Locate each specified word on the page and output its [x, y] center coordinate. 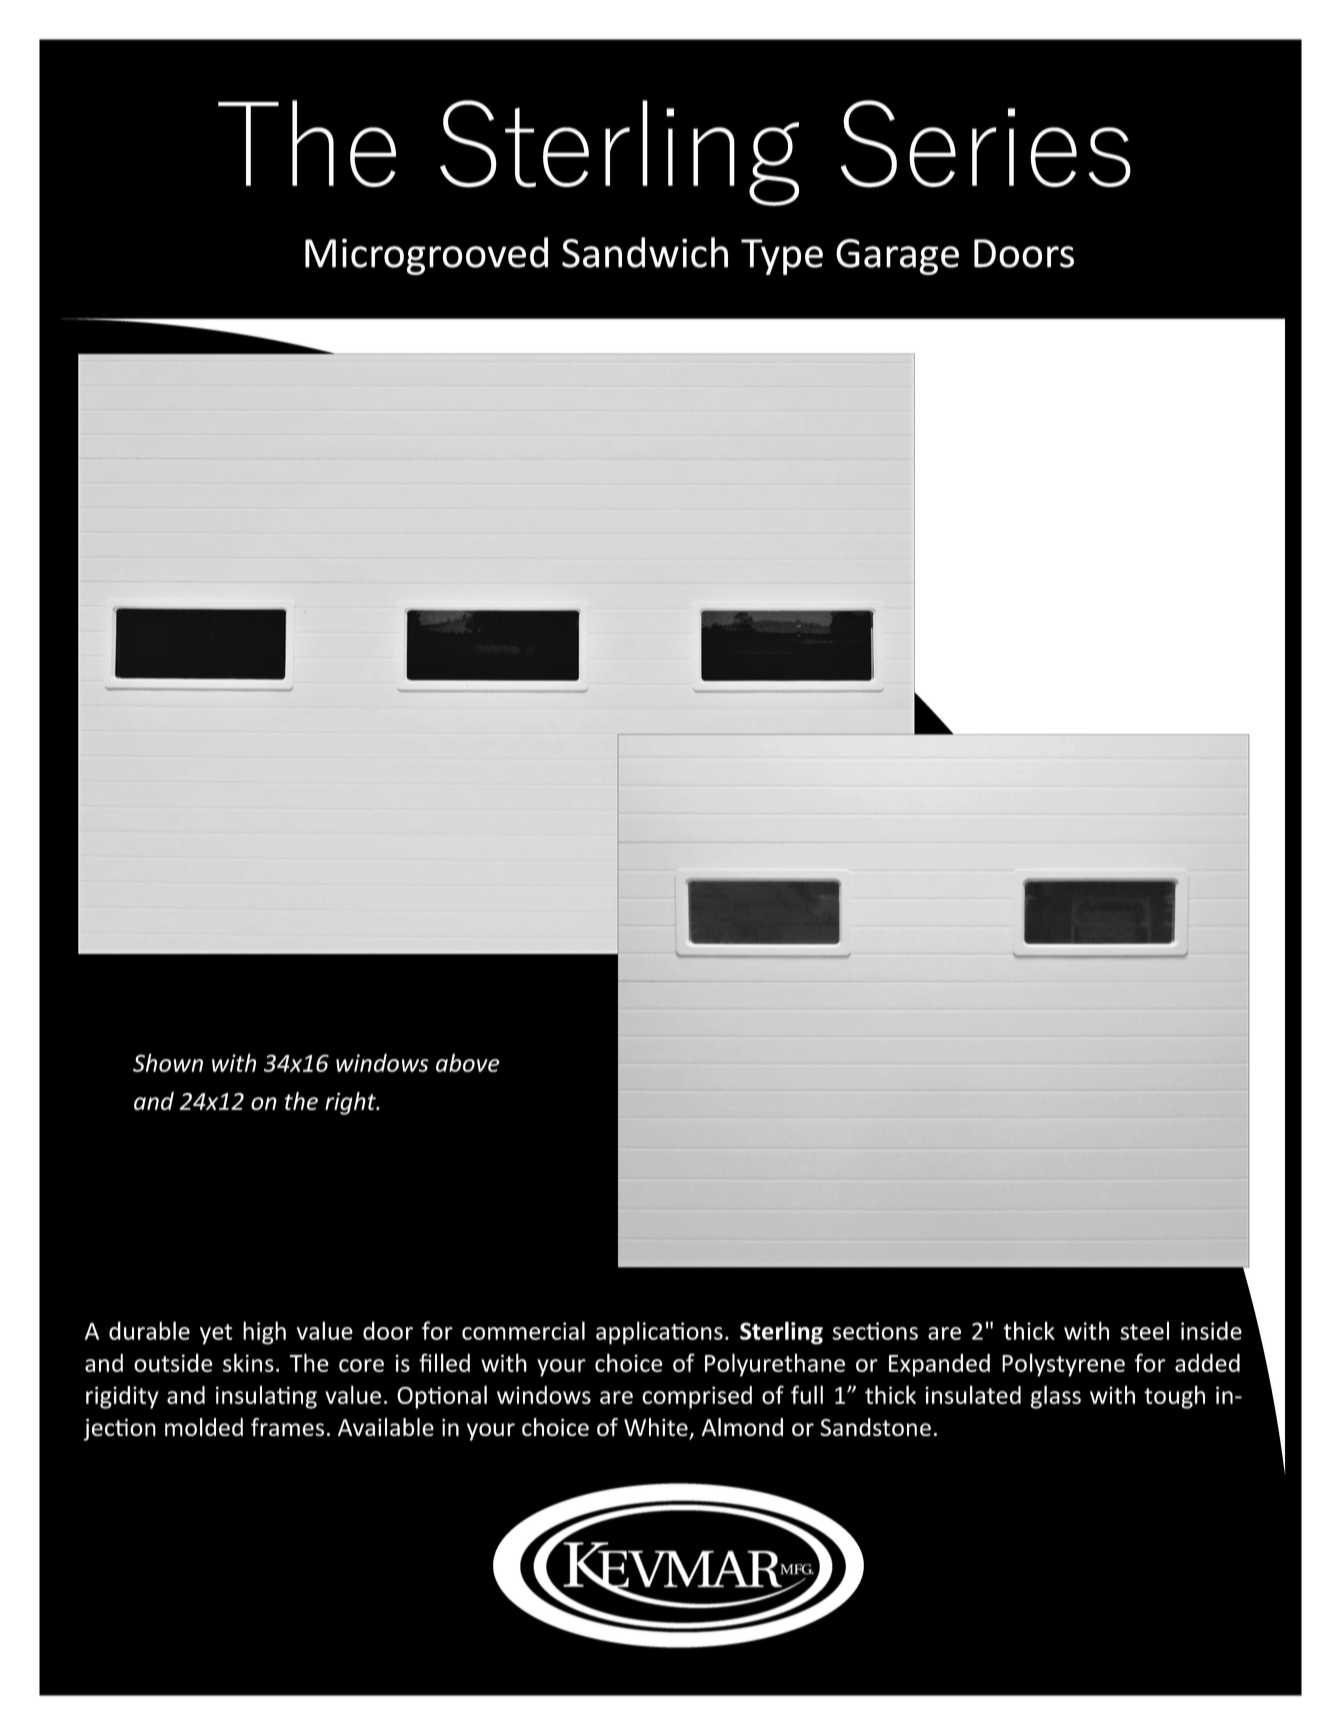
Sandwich [645, 252]
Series [986, 144]
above [468, 1062]
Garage [897, 257]
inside [1211, 1330]
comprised [697, 1397]
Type [782, 257]
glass [1056, 1397]
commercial [523, 1330]
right [351, 1103]
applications [659, 1333]
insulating [266, 1397]
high [264, 1333]
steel [1144, 1330]
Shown [168, 1062]
